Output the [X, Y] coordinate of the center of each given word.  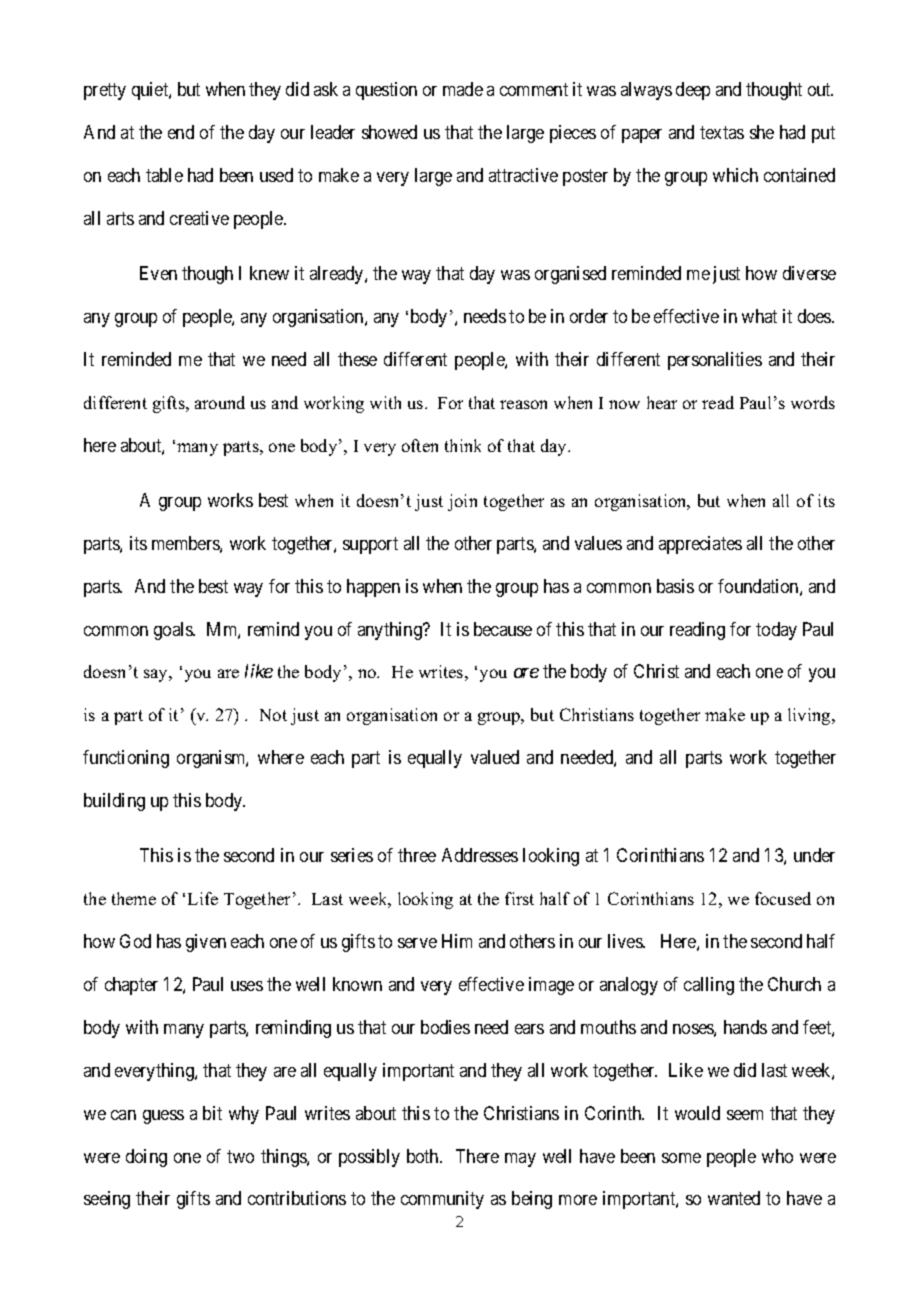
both [424, 1156]
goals [174, 631]
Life [203, 898]
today [776, 631]
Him [457, 941]
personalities [715, 361]
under [814, 855]
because [503, 629]
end [181, 132]
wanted [734, 1198]
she [762, 132]
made [463, 89]
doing [146, 1158]
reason [523, 404]
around [220, 402]
